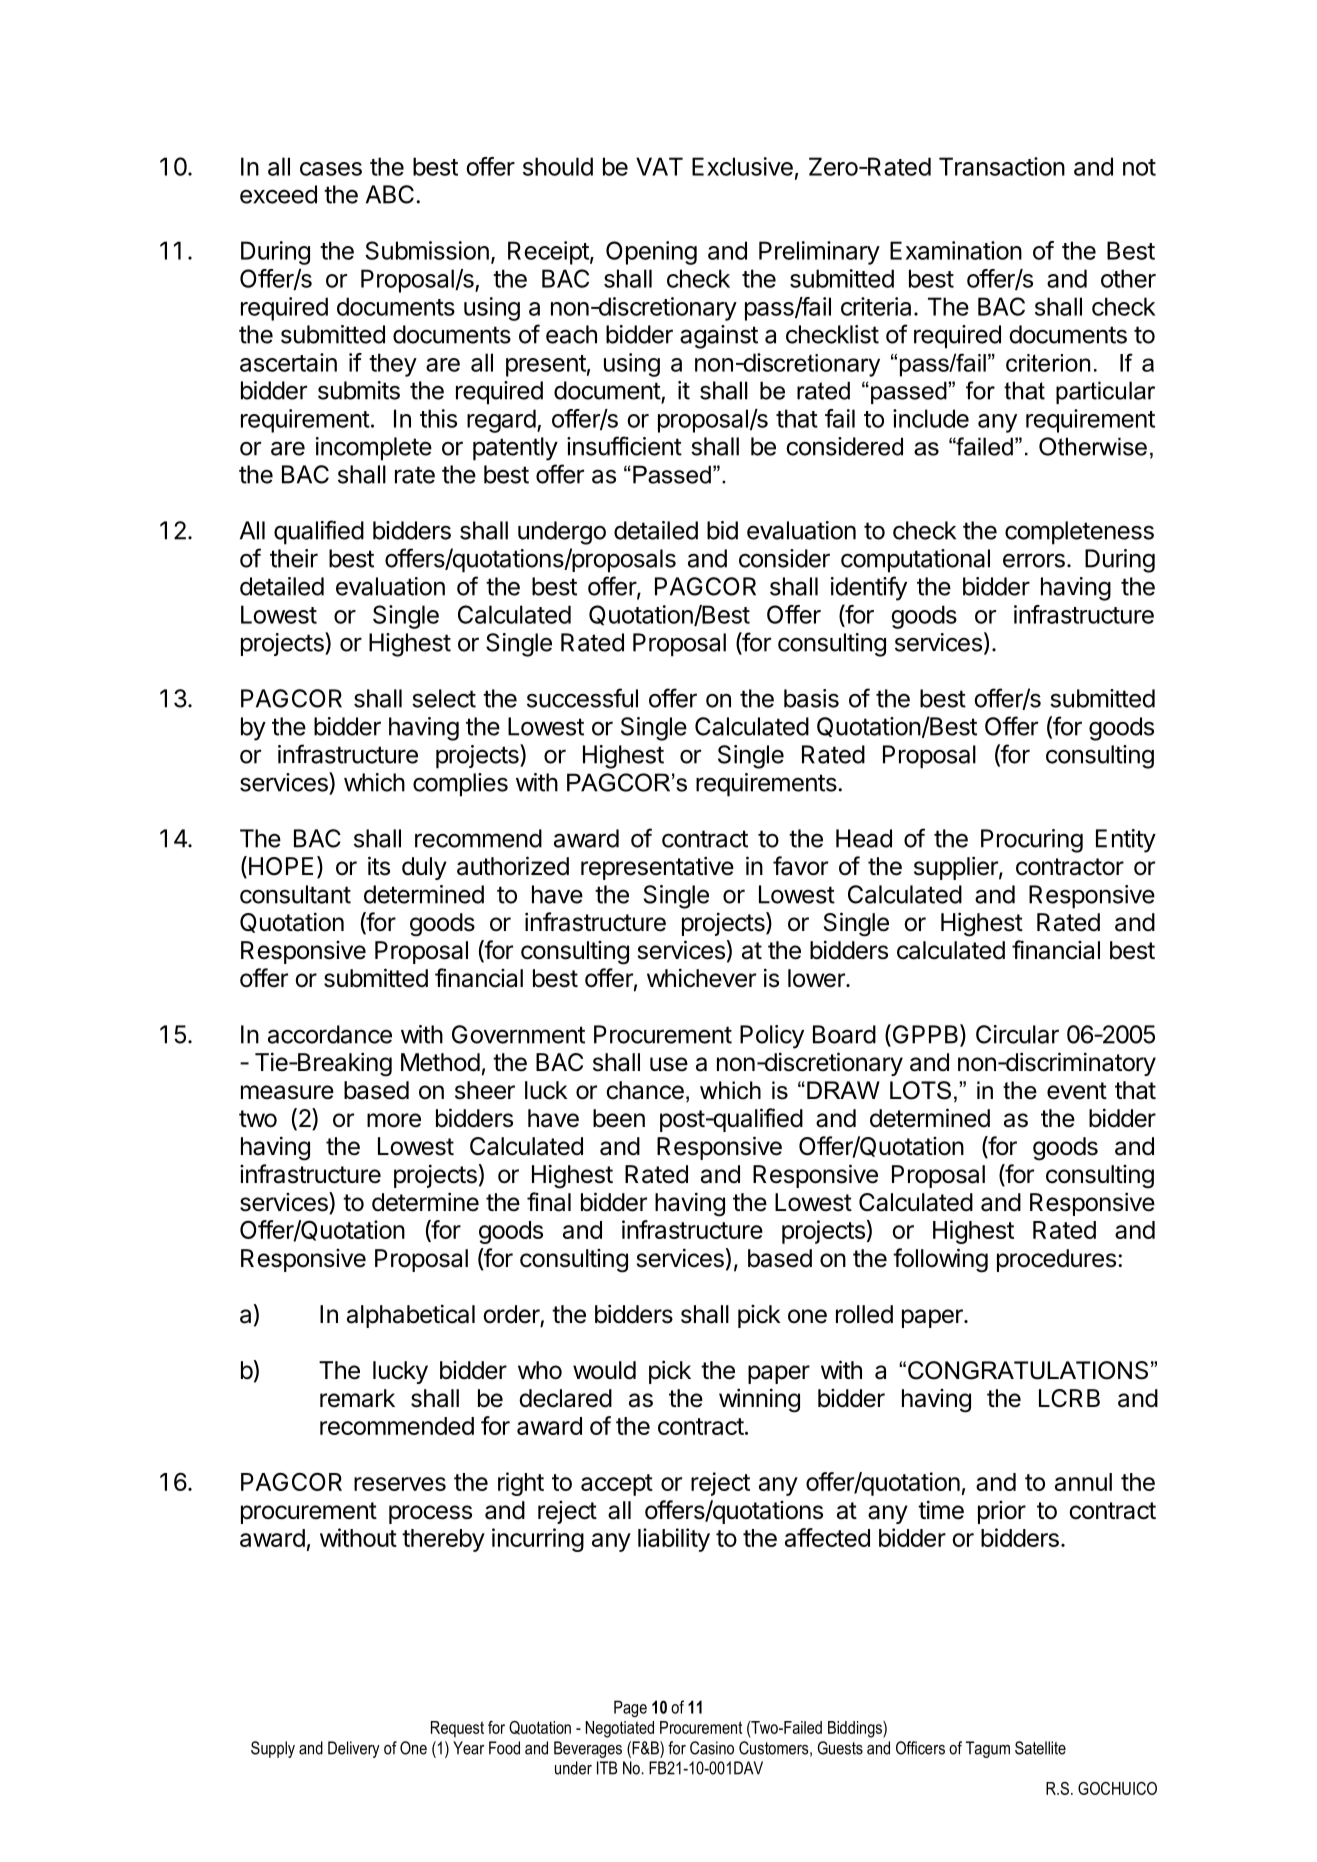 This document has width=1317, height=1862. What do you see at coordinates (759, 1400) in the document?
I see `winning` at bounding box center [759, 1400].
